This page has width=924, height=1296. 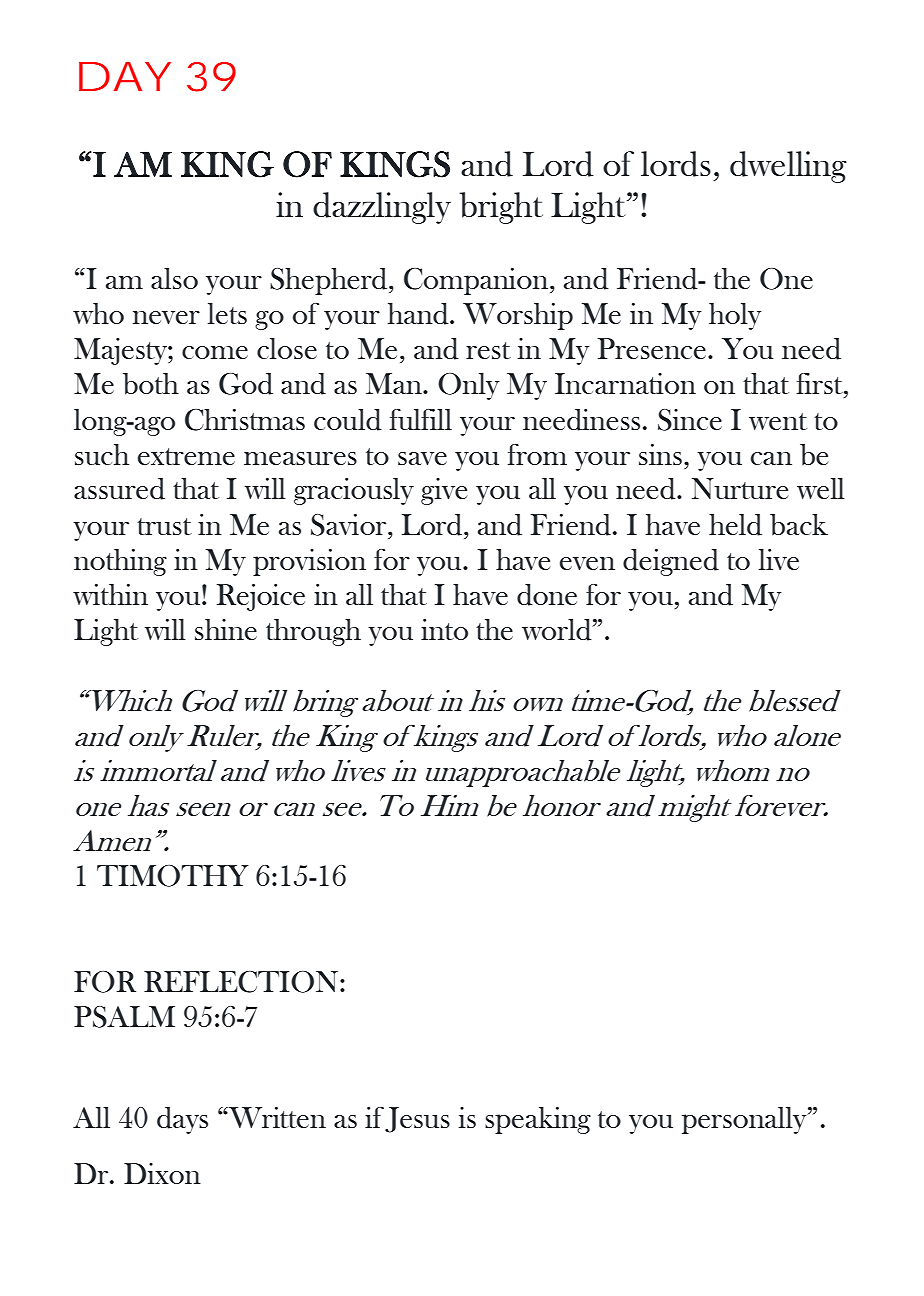 I want to click on save, so click(x=422, y=458).
